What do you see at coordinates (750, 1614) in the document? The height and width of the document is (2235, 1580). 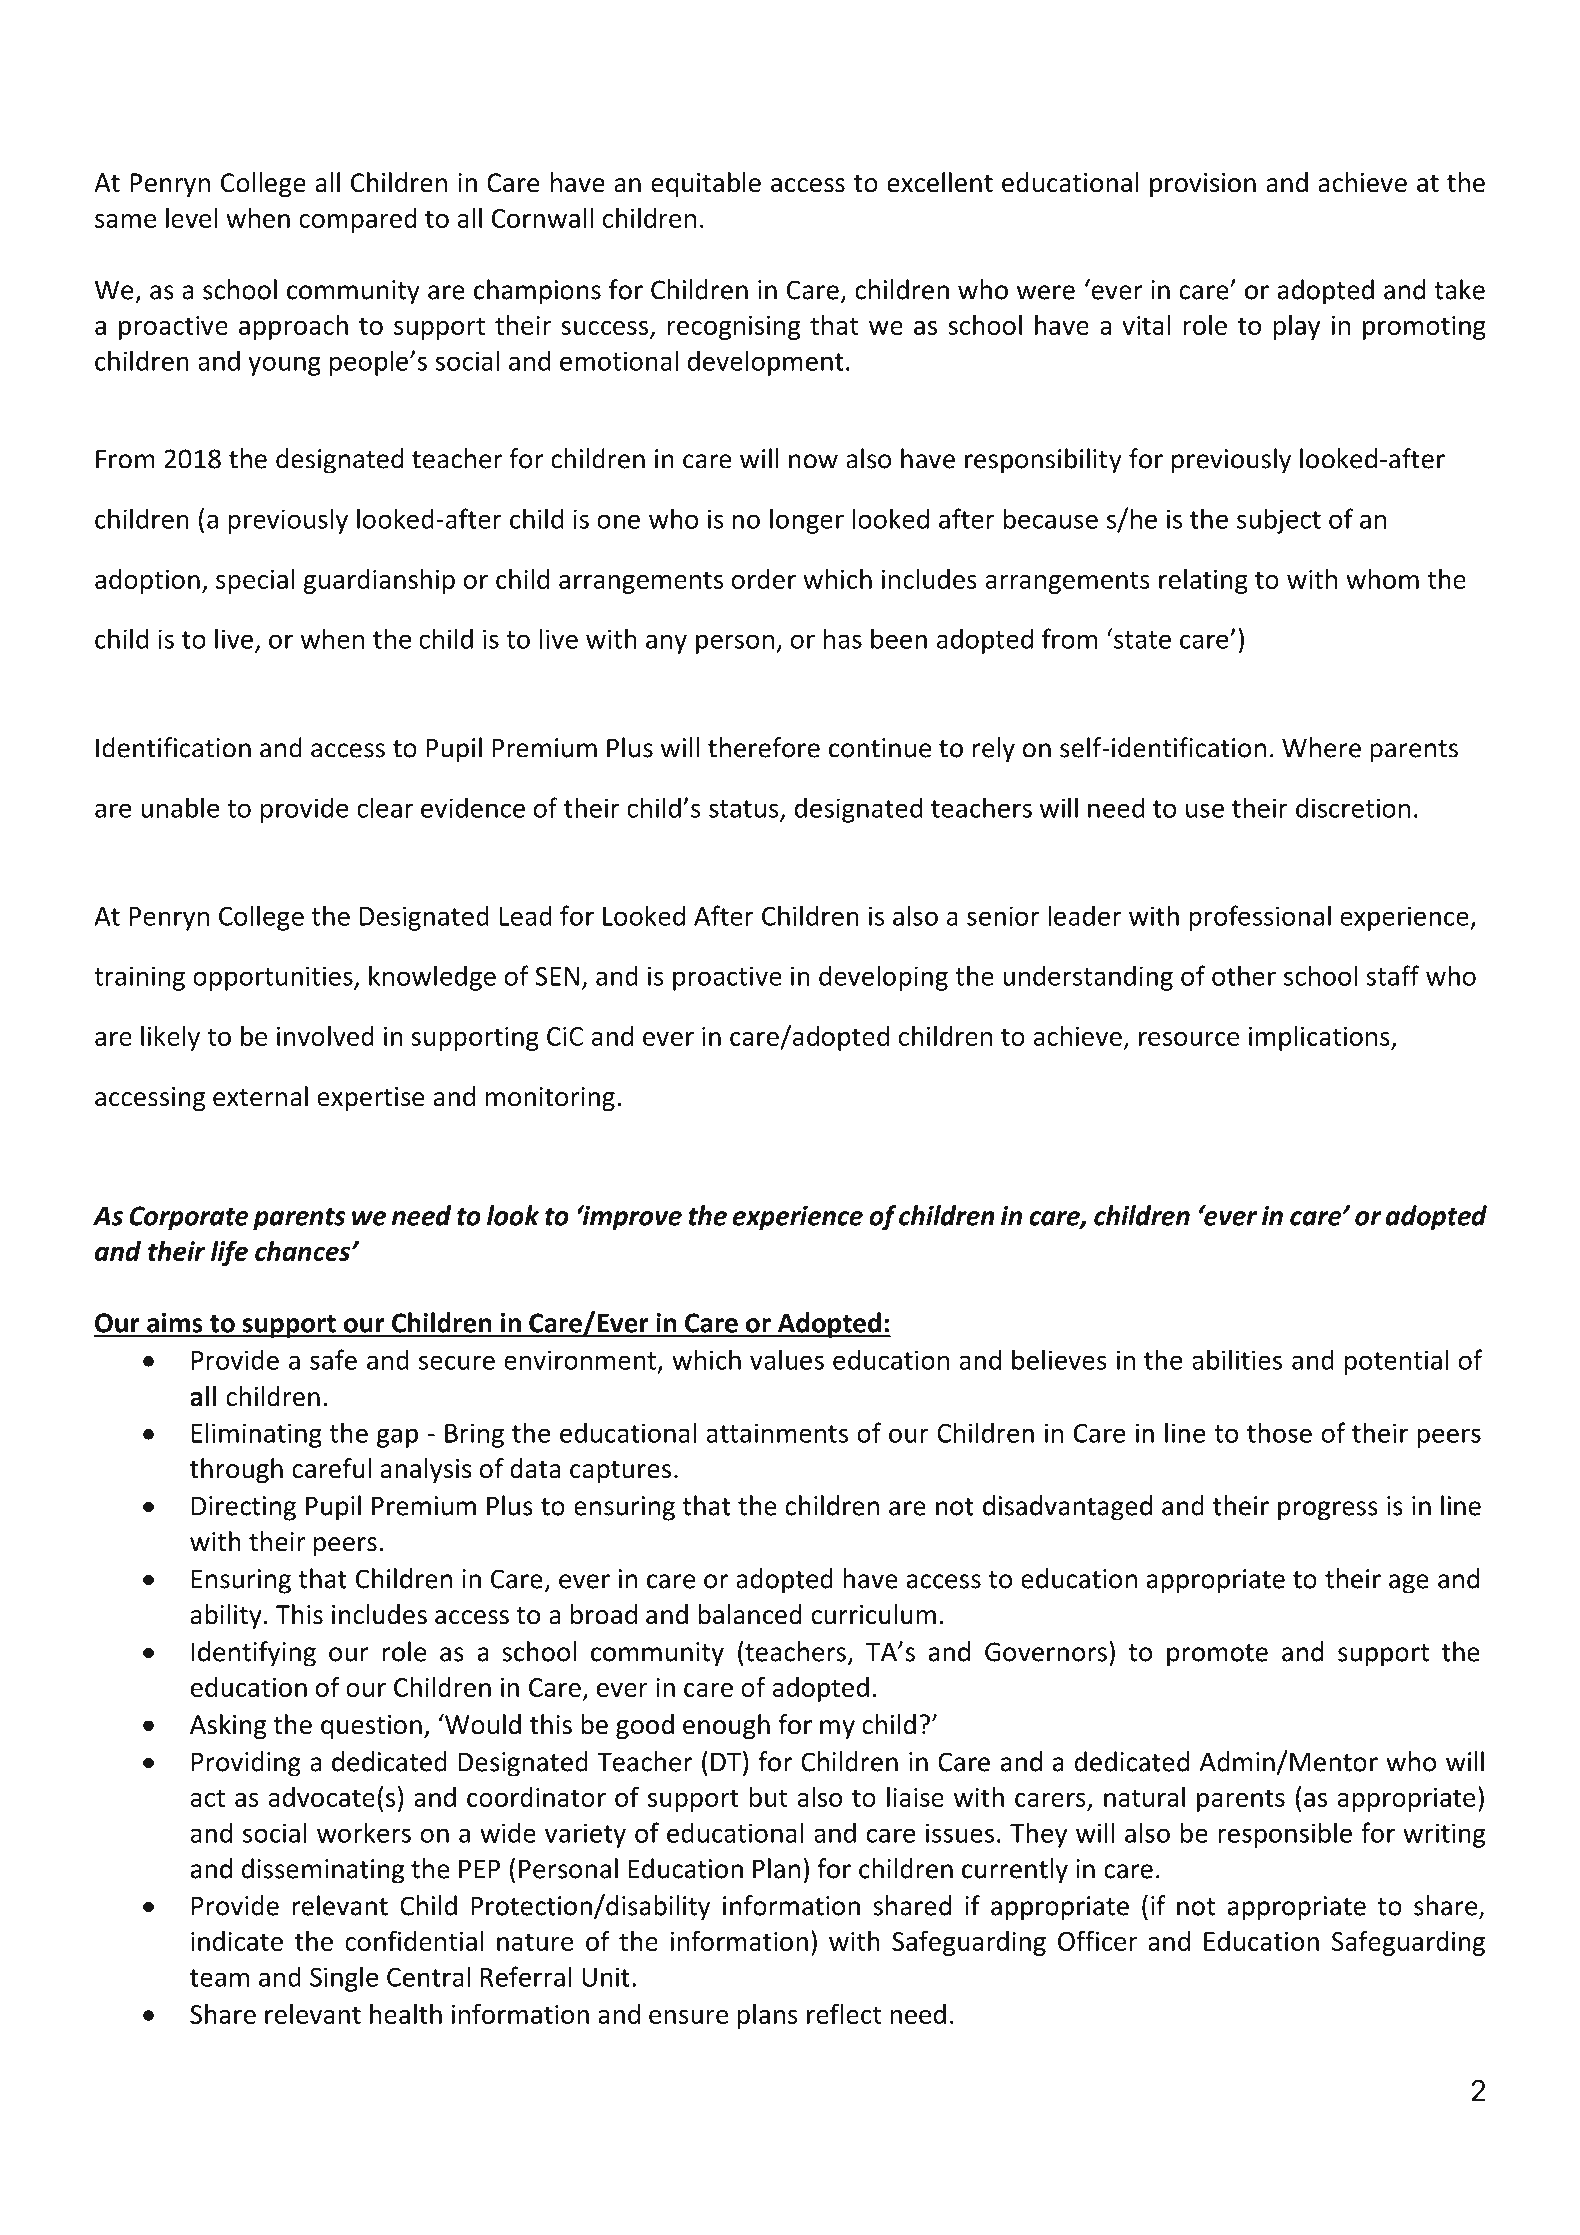 I see `balanced` at bounding box center [750, 1614].
